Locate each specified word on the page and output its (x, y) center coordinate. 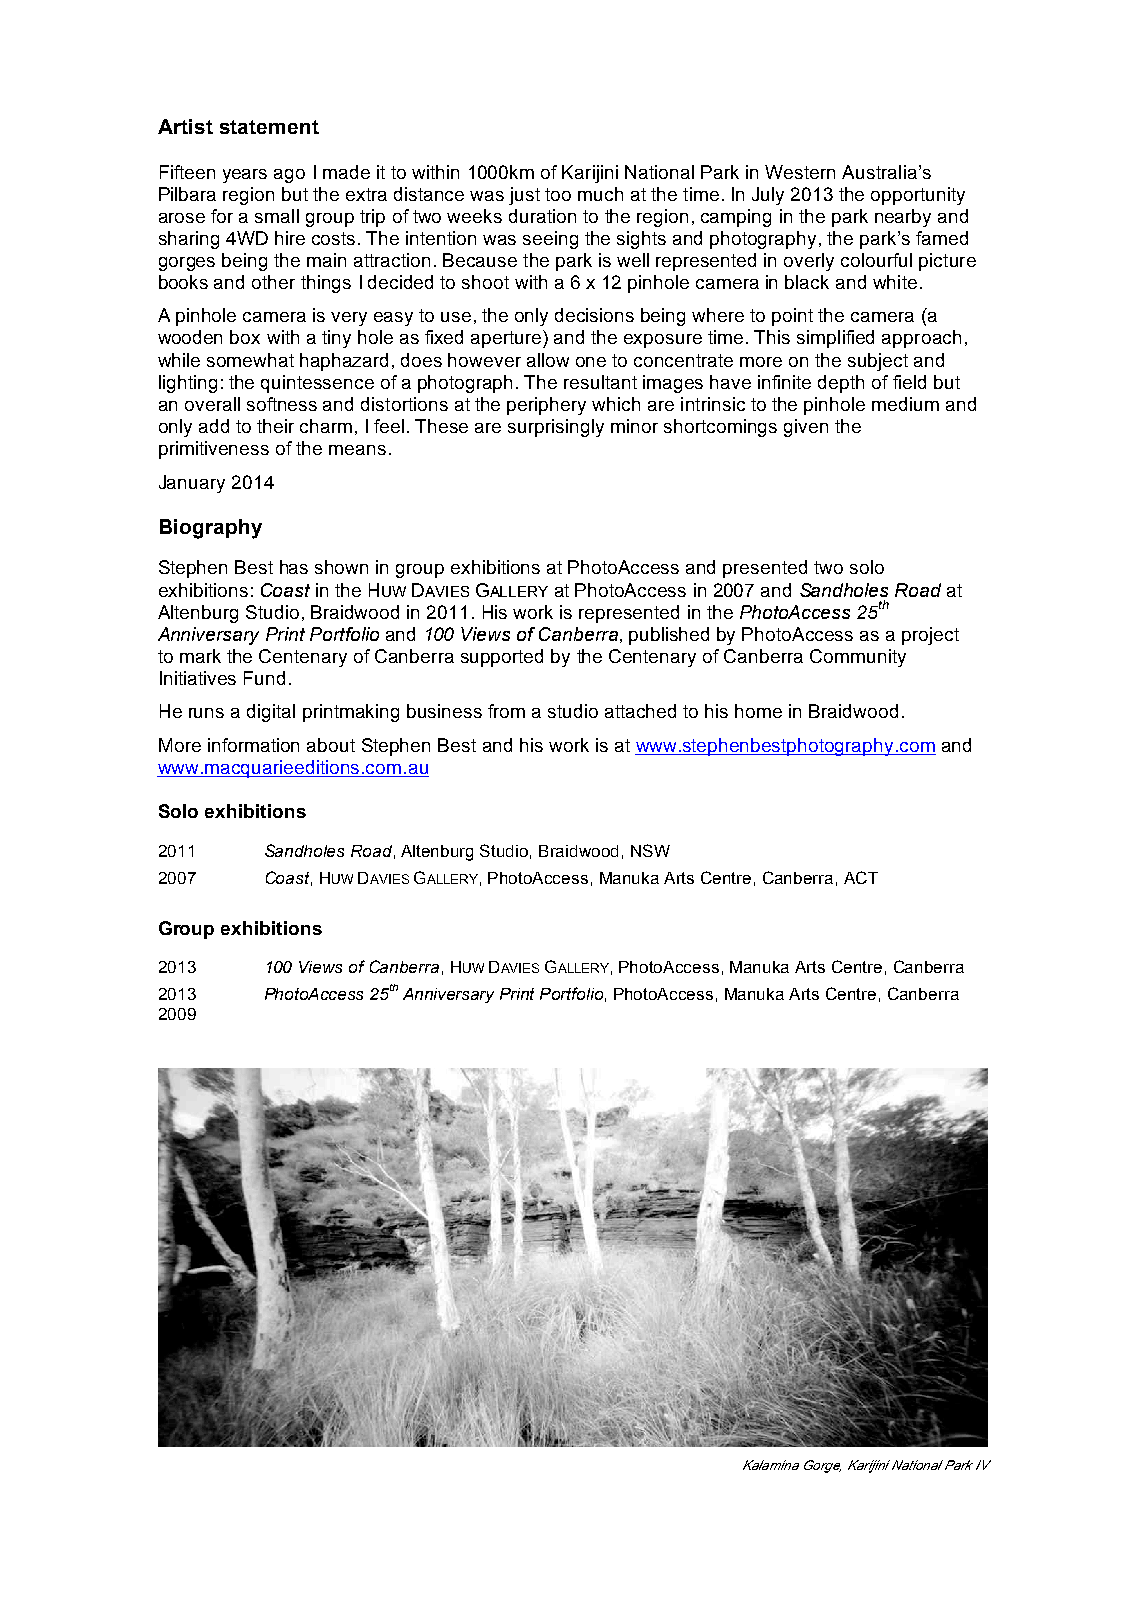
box (245, 337)
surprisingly (556, 428)
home (758, 711)
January (192, 484)
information (253, 745)
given (806, 428)
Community (858, 658)
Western (800, 172)
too (558, 194)
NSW (650, 850)
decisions (594, 315)
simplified (835, 339)
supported (502, 658)
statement (269, 127)
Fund (264, 678)
